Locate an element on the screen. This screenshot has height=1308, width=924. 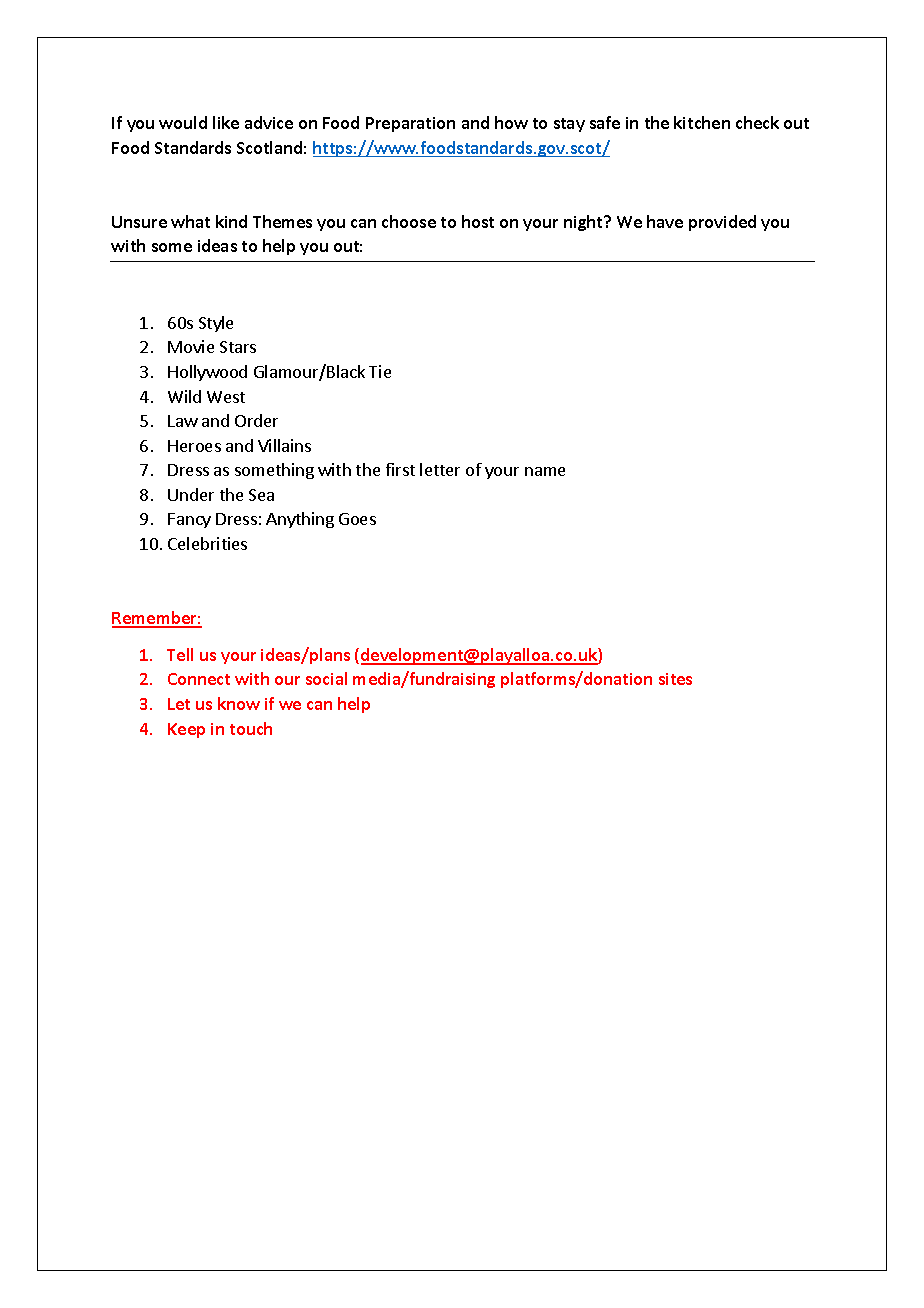
Law is located at coordinates (183, 421).
